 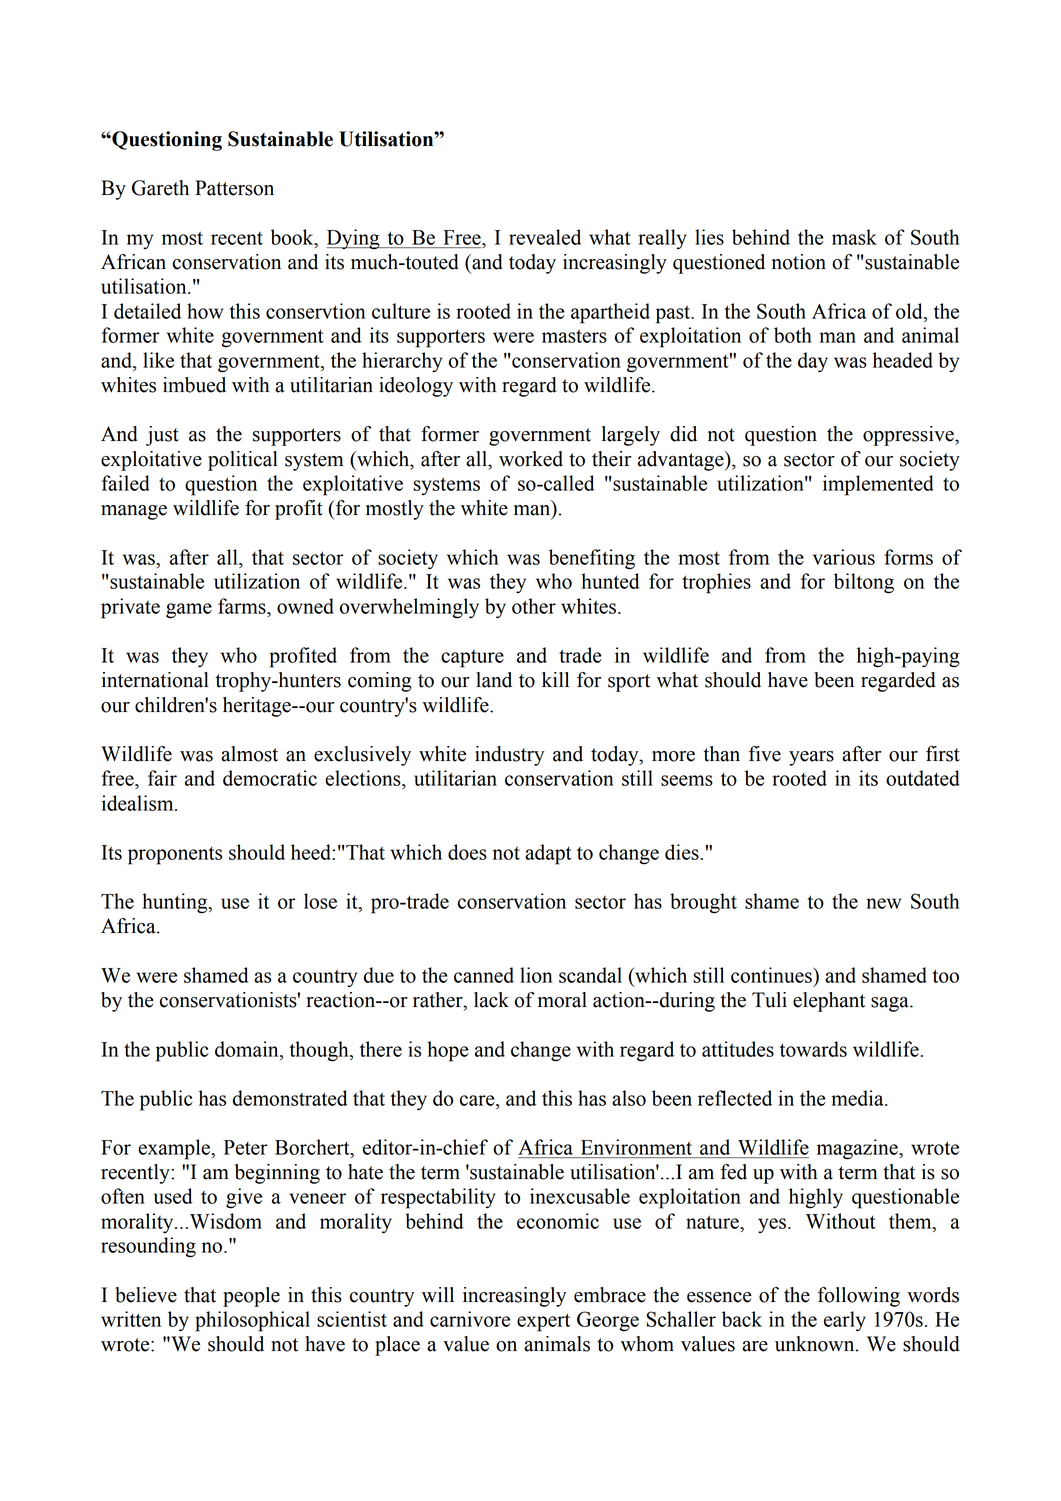 What do you see at coordinates (883, 903) in the page?
I see `new` at bounding box center [883, 903].
